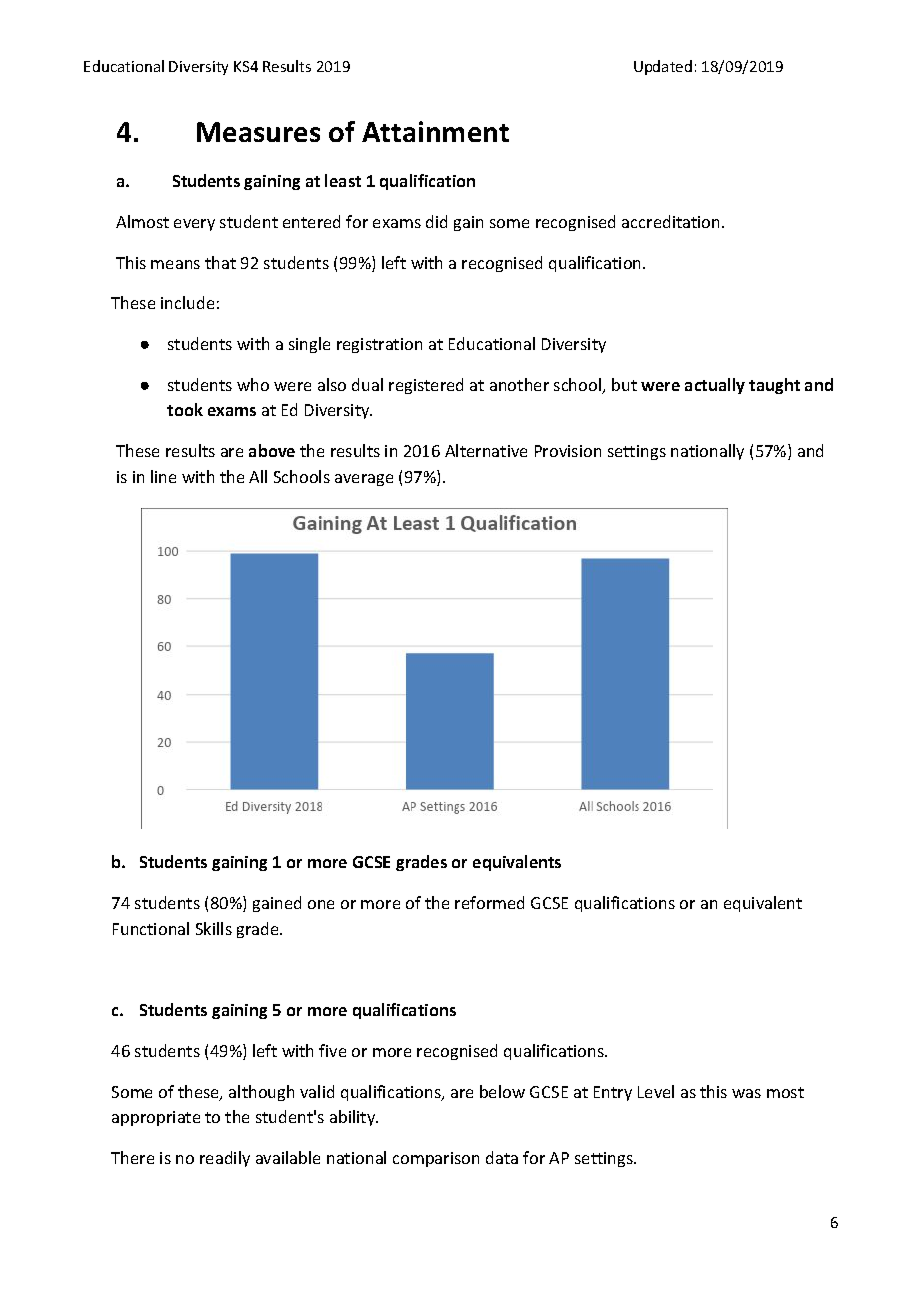 This screenshot has width=924, height=1308. I want to click on Attainment, so click(435, 131).
